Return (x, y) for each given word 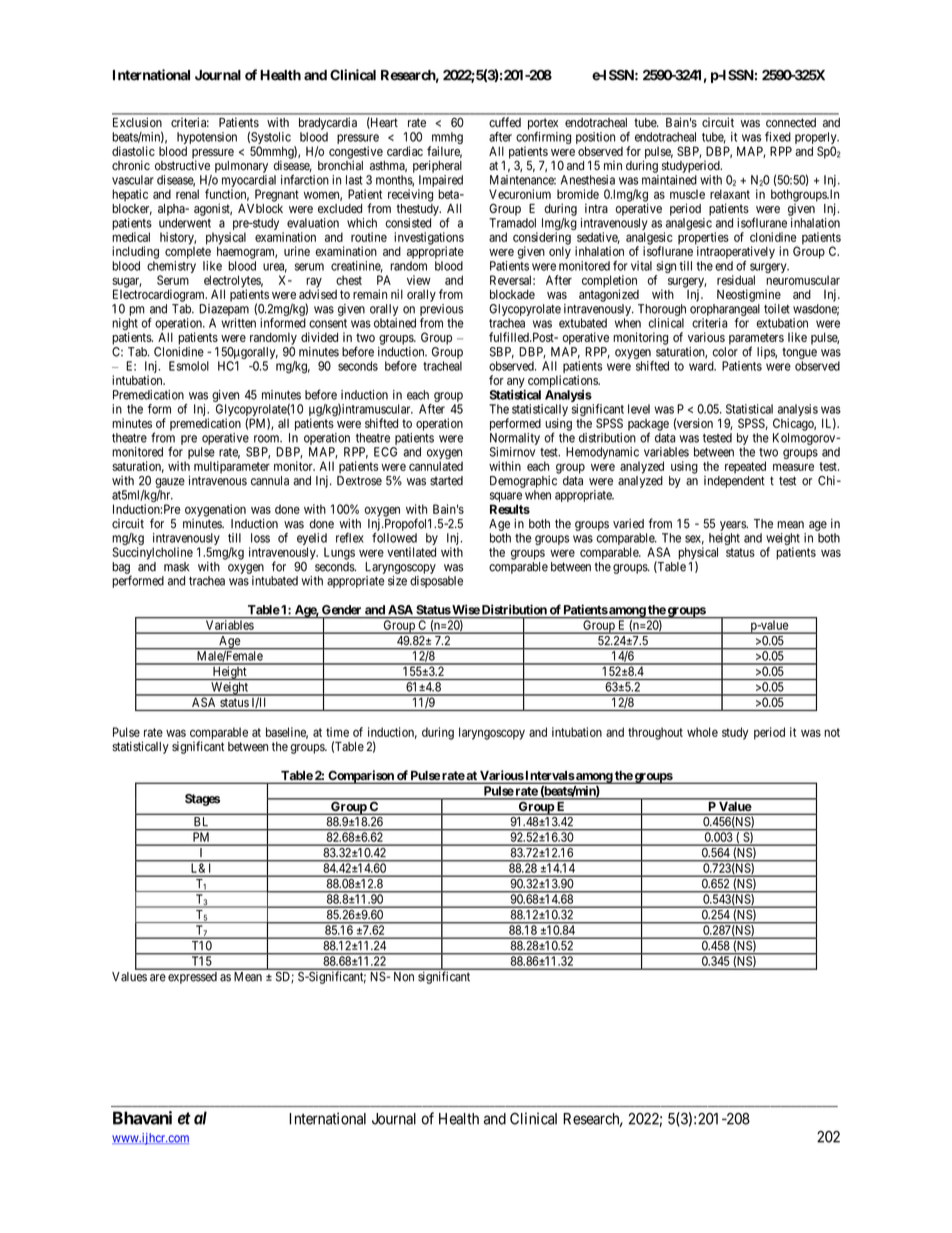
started (446, 481)
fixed (778, 137)
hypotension (207, 139)
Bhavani (142, 1118)
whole (702, 732)
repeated (745, 467)
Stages (202, 800)
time (337, 732)
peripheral (437, 166)
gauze (170, 483)
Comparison (361, 777)
